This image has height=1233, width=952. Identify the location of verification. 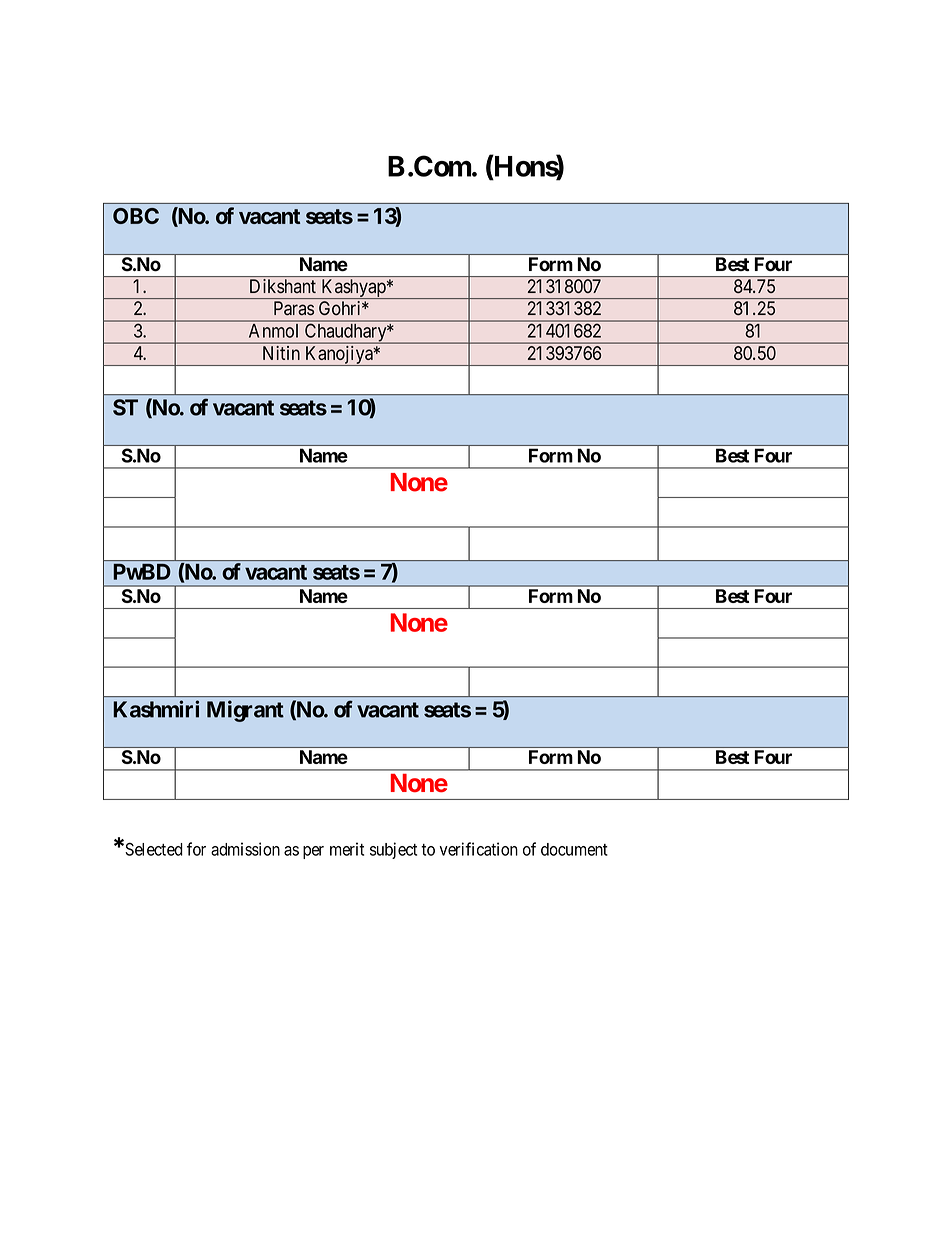
(479, 849).
